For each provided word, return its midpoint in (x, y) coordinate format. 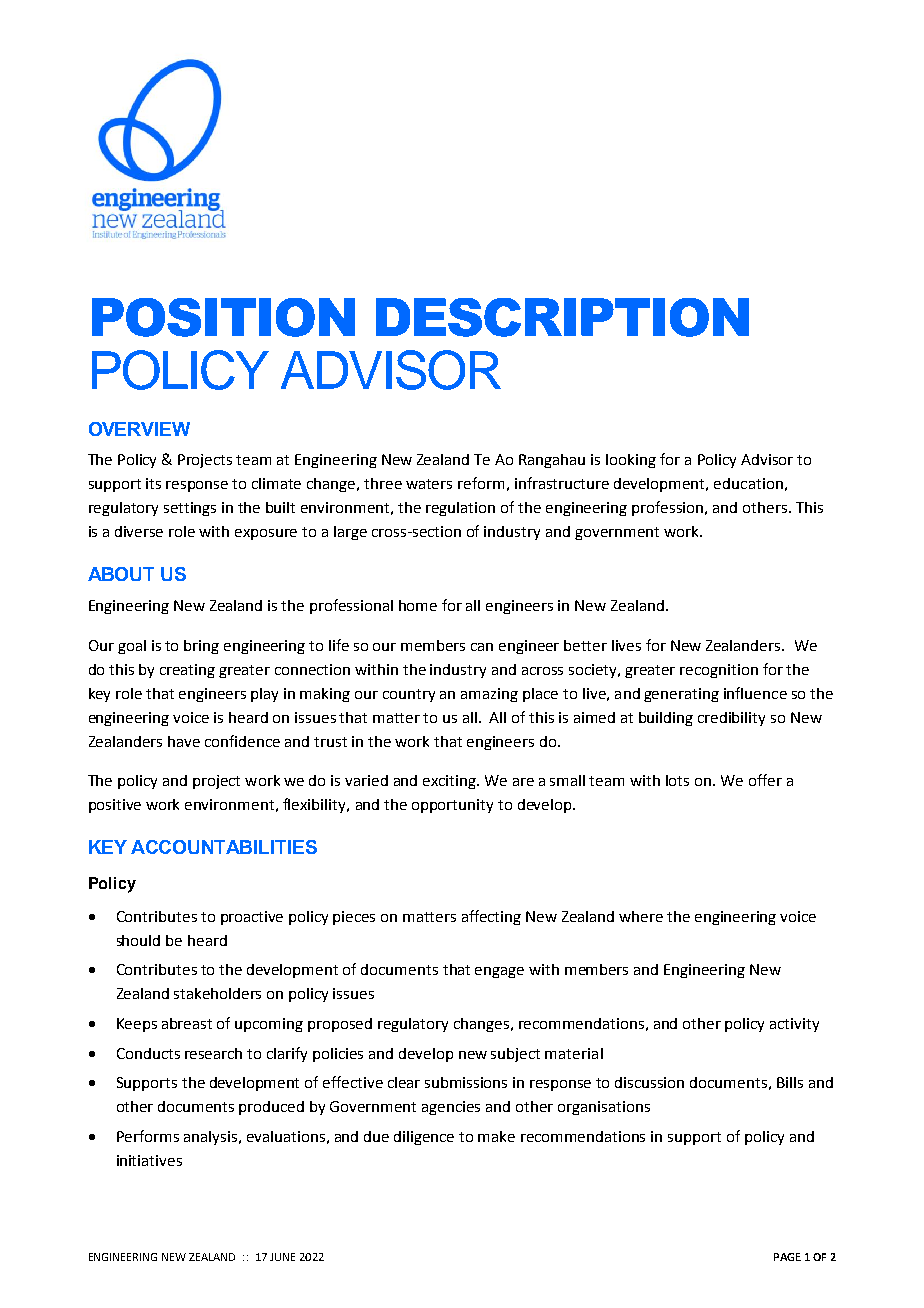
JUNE (282, 1257)
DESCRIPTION (562, 317)
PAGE (787, 1257)
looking (631, 461)
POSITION (223, 317)
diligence (424, 1138)
